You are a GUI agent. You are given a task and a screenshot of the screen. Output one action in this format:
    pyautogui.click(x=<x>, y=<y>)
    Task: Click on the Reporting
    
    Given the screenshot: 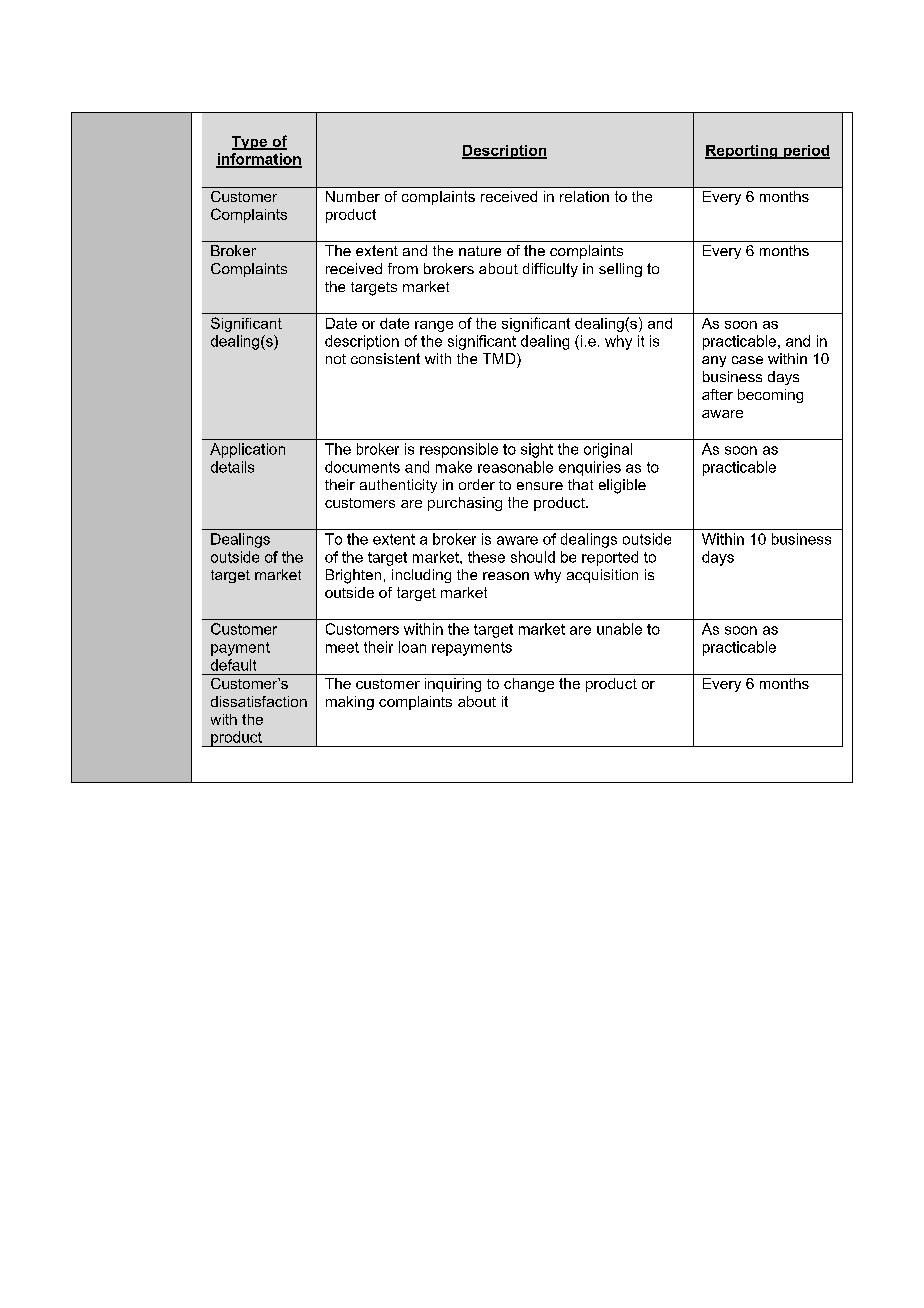 What is the action you would take?
    pyautogui.click(x=742, y=152)
